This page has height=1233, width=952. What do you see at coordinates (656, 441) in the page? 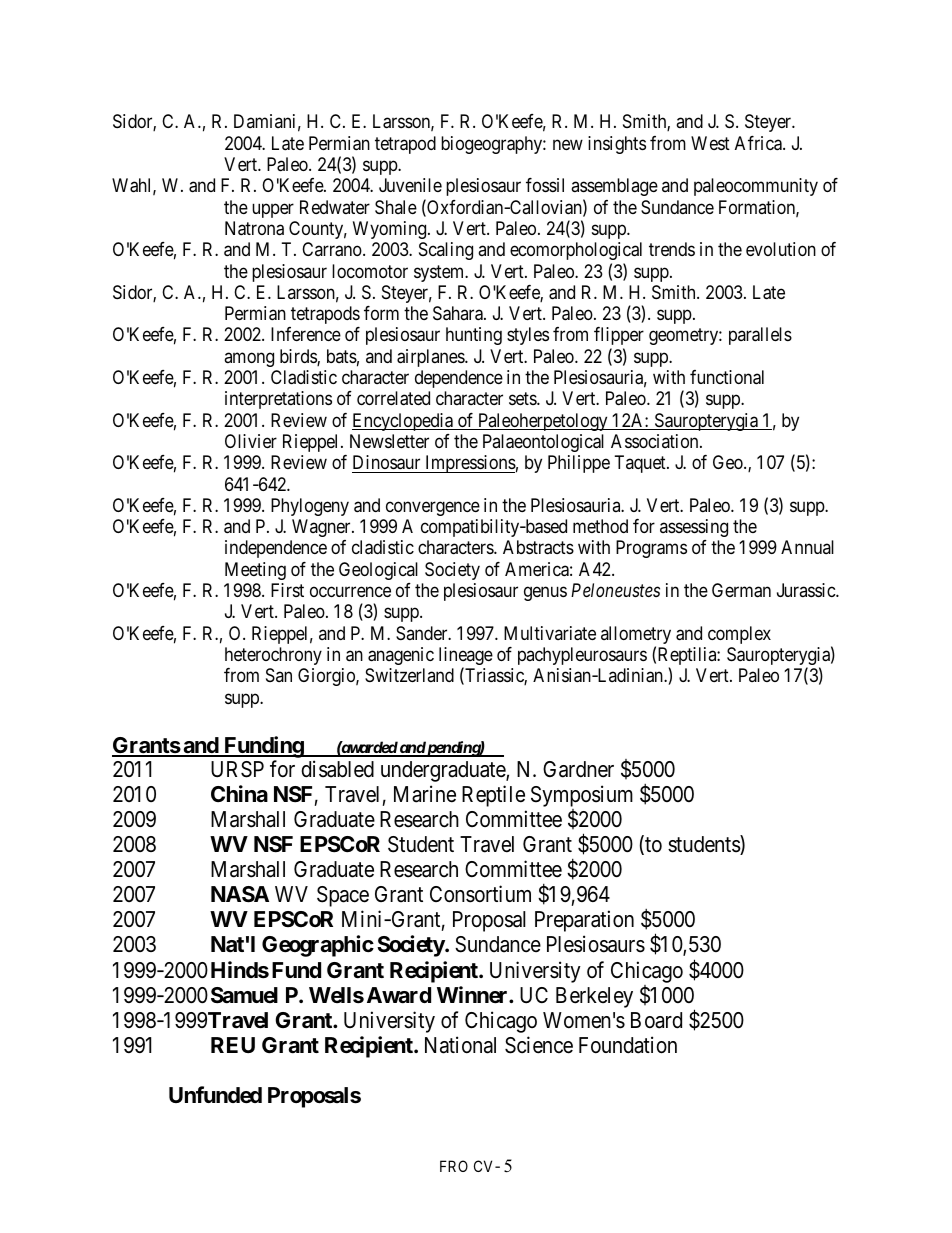
I see `Association` at bounding box center [656, 441].
